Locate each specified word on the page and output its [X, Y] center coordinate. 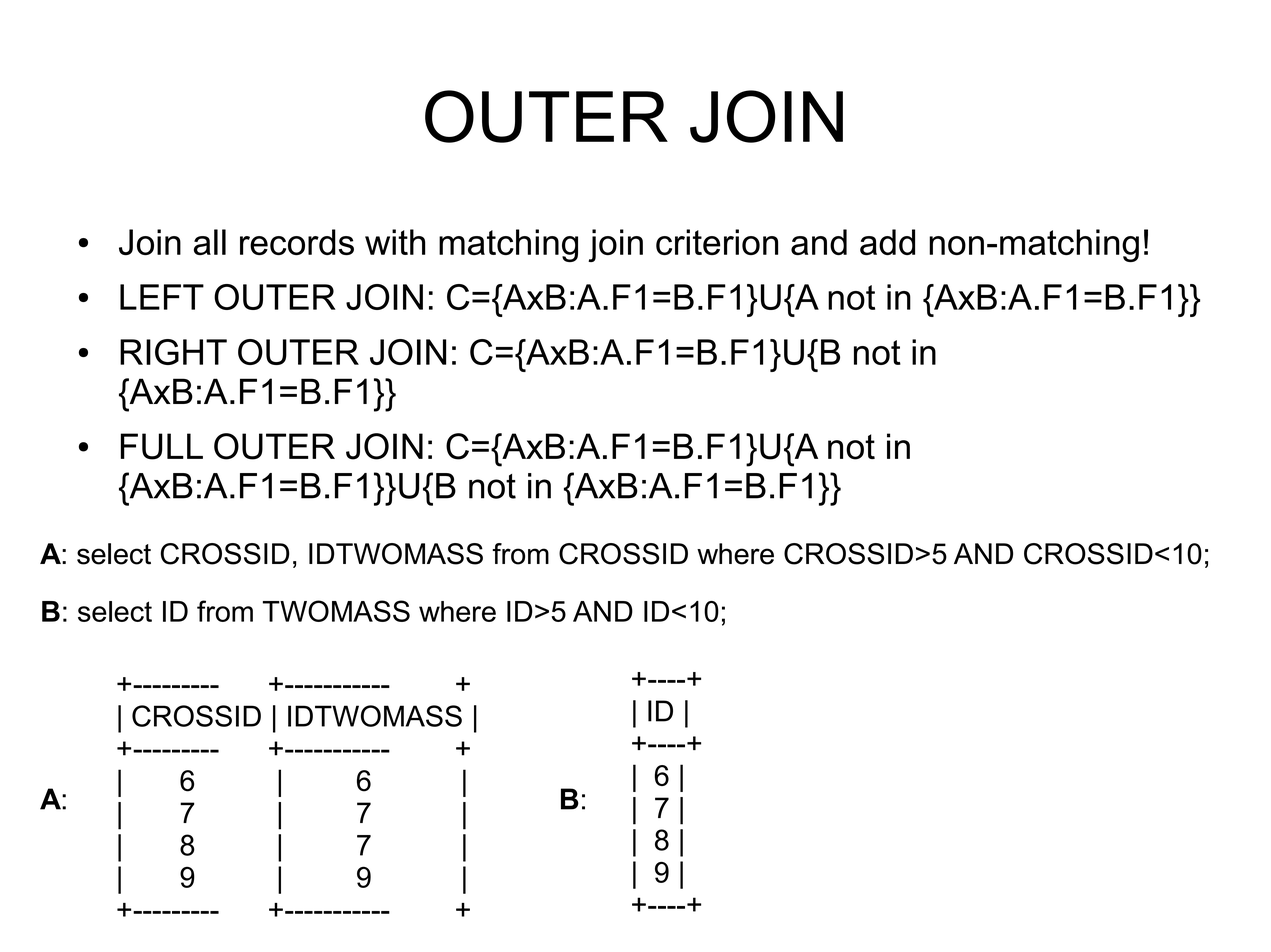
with [395, 242]
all [210, 242]
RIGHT [173, 352]
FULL [162, 446]
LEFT [162, 297]
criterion [717, 242]
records [297, 242]
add [887, 242]
